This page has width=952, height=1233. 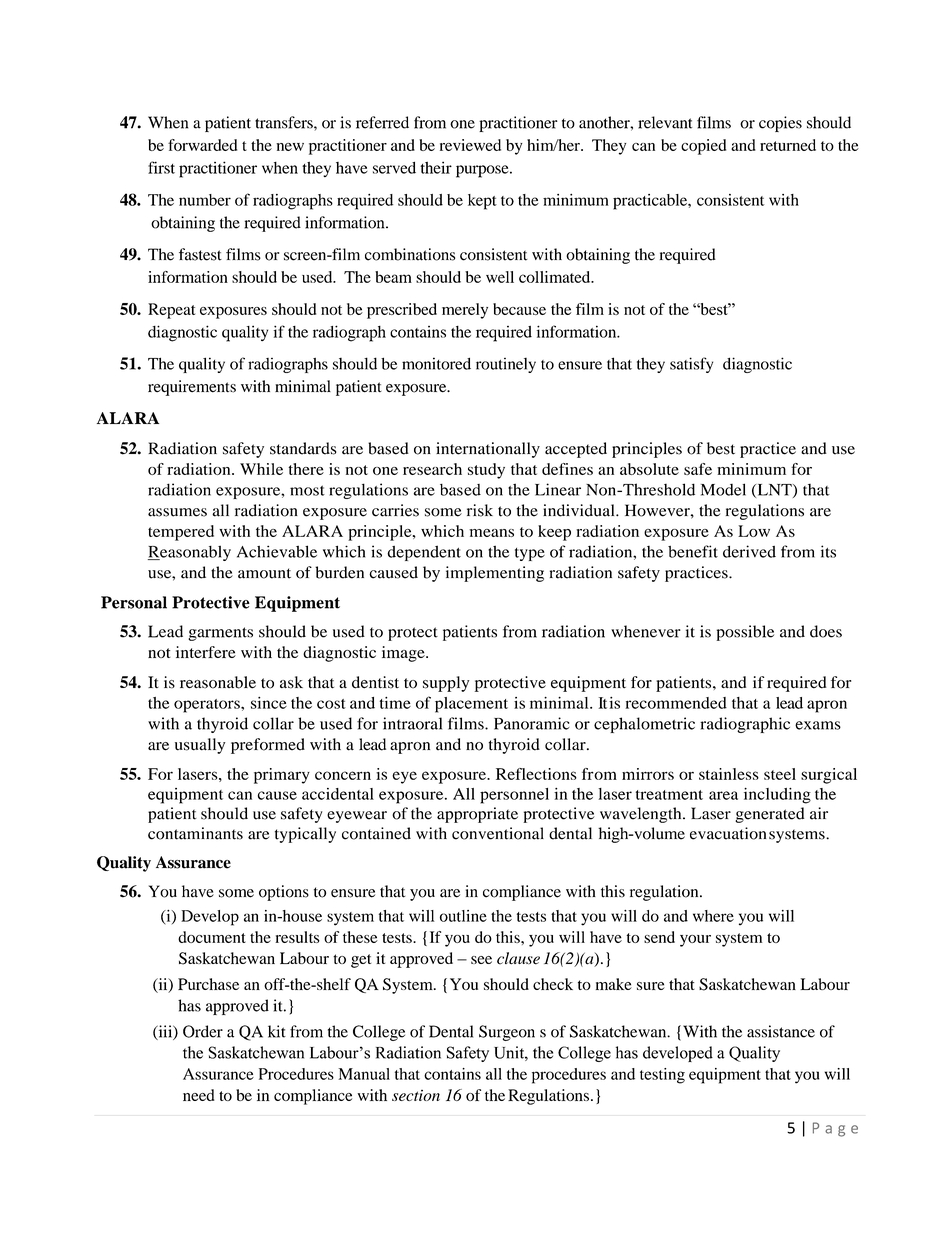 I want to click on need, so click(x=198, y=1095).
